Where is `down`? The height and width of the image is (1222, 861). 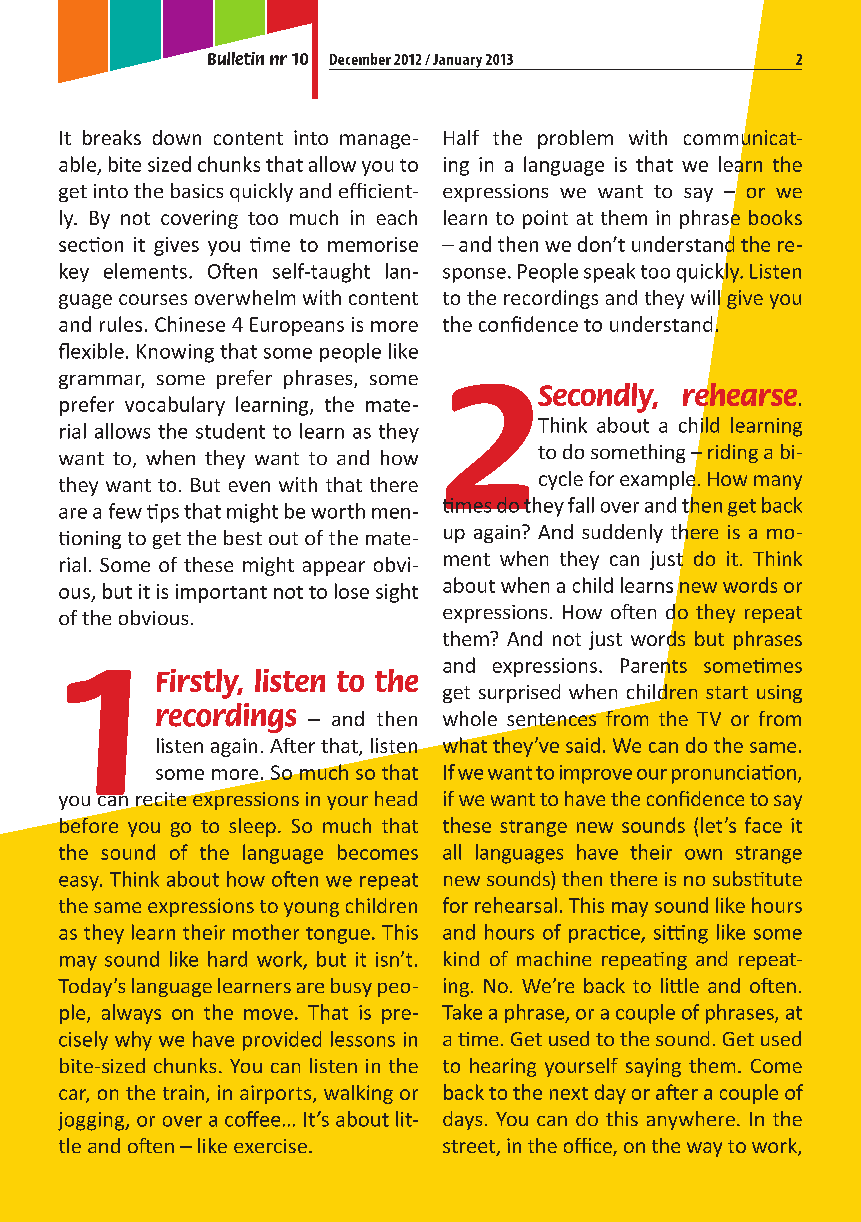
down is located at coordinates (177, 137).
